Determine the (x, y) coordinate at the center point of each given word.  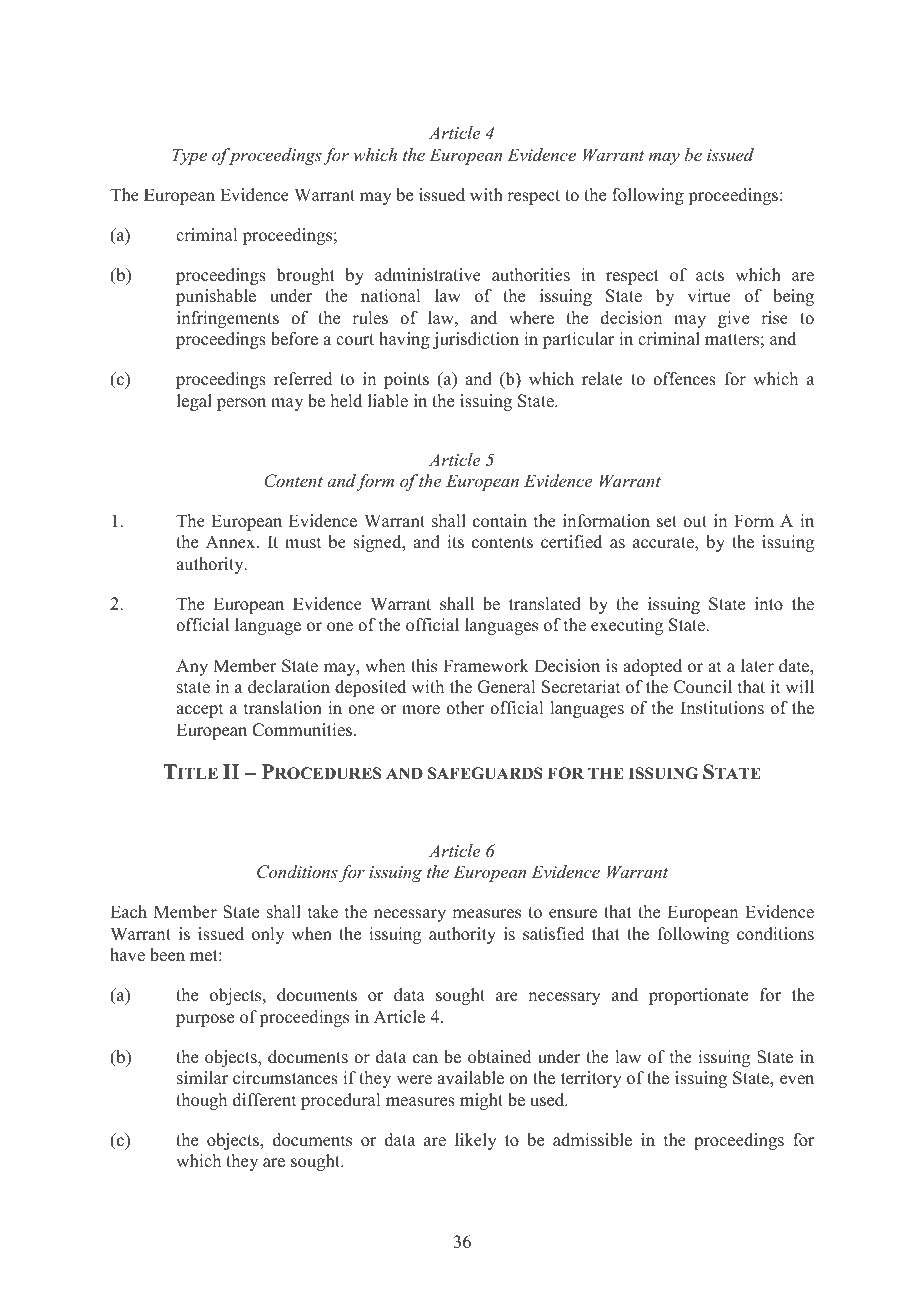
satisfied (554, 934)
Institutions (722, 708)
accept (199, 710)
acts (710, 276)
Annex (232, 542)
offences (684, 379)
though (201, 1101)
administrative (428, 275)
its (455, 542)
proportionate (698, 996)
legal (194, 402)
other (465, 708)
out (695, 522)
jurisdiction (476, 340)
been (167, 955)
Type (189, 156)
